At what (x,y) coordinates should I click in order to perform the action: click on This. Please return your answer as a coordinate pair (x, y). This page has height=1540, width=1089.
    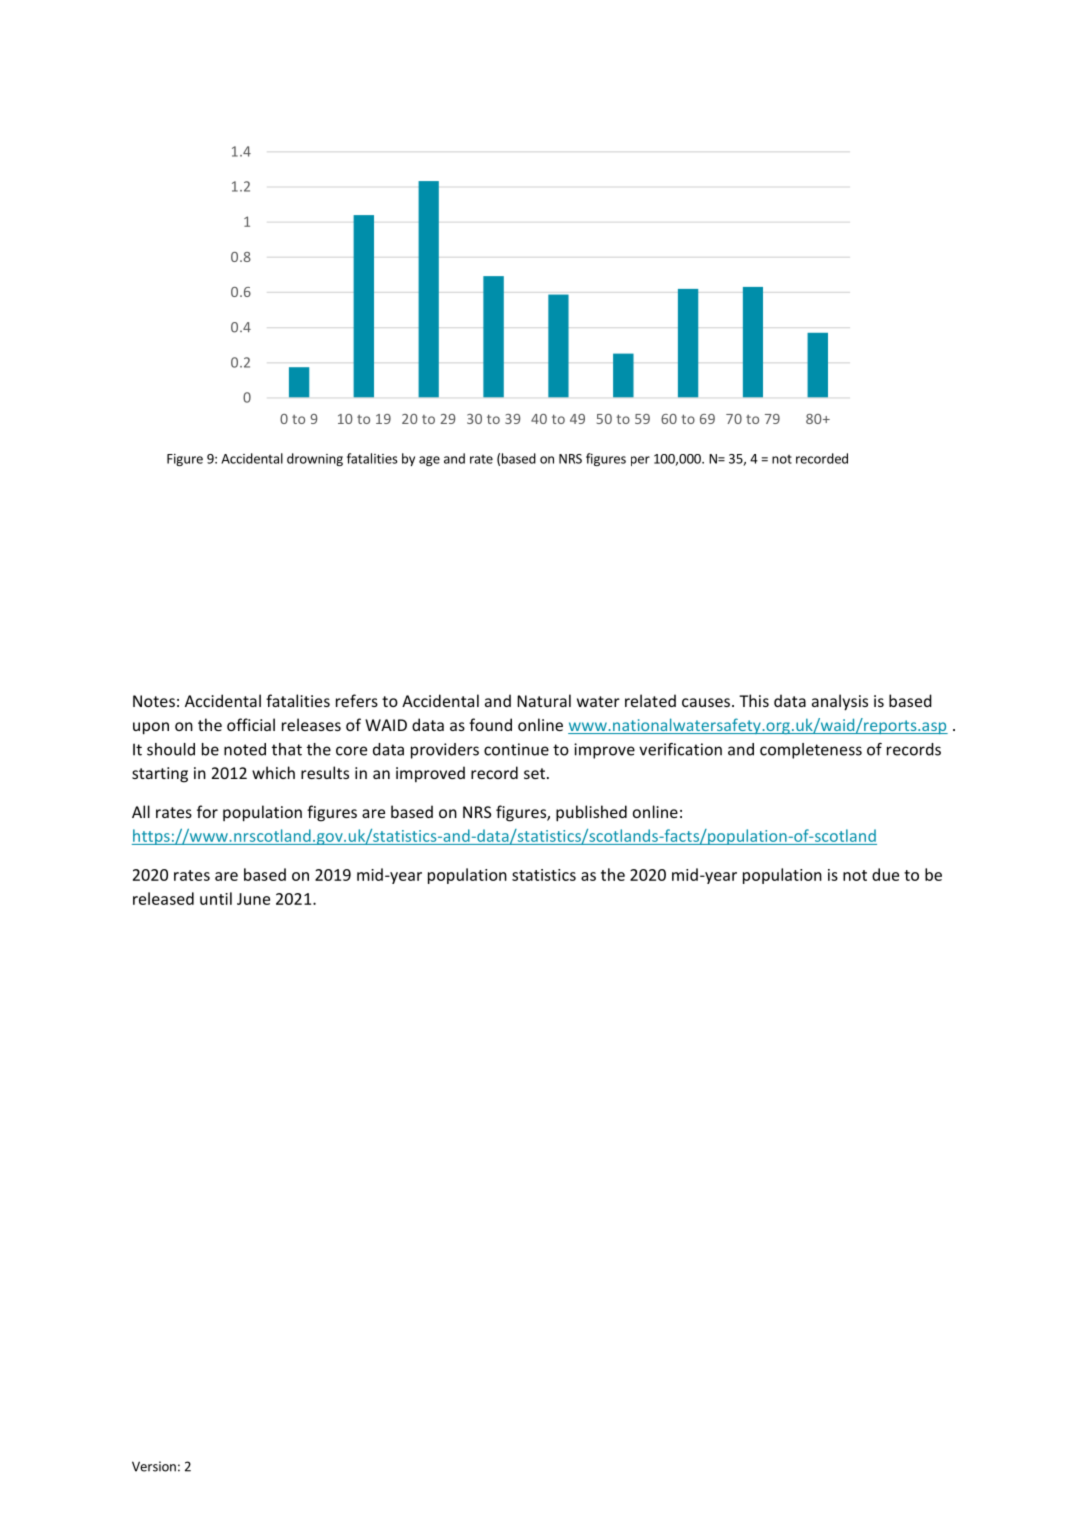
    Looking at the image, I should click on (754, 700).
